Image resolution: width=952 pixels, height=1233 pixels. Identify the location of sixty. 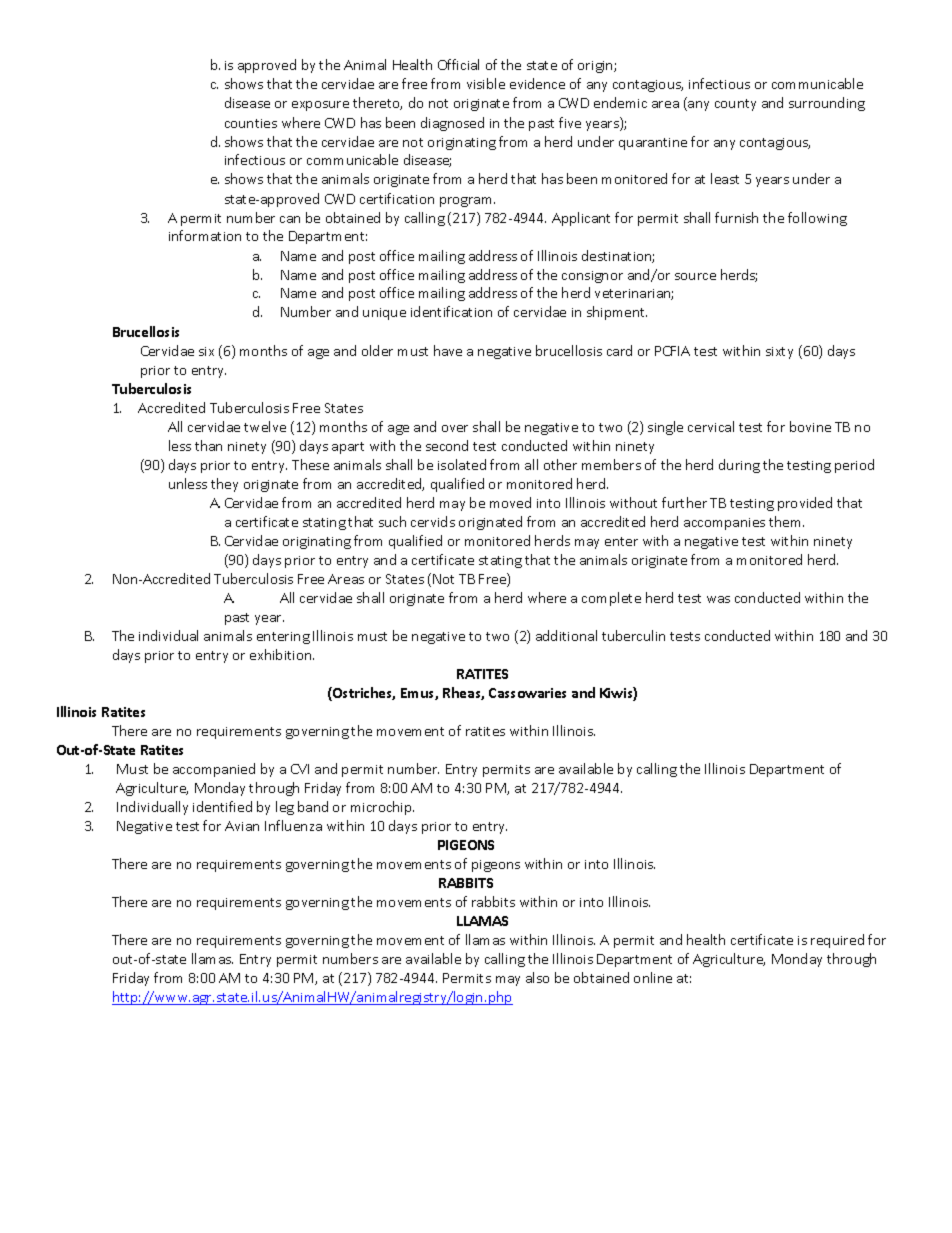
(779, 353).
